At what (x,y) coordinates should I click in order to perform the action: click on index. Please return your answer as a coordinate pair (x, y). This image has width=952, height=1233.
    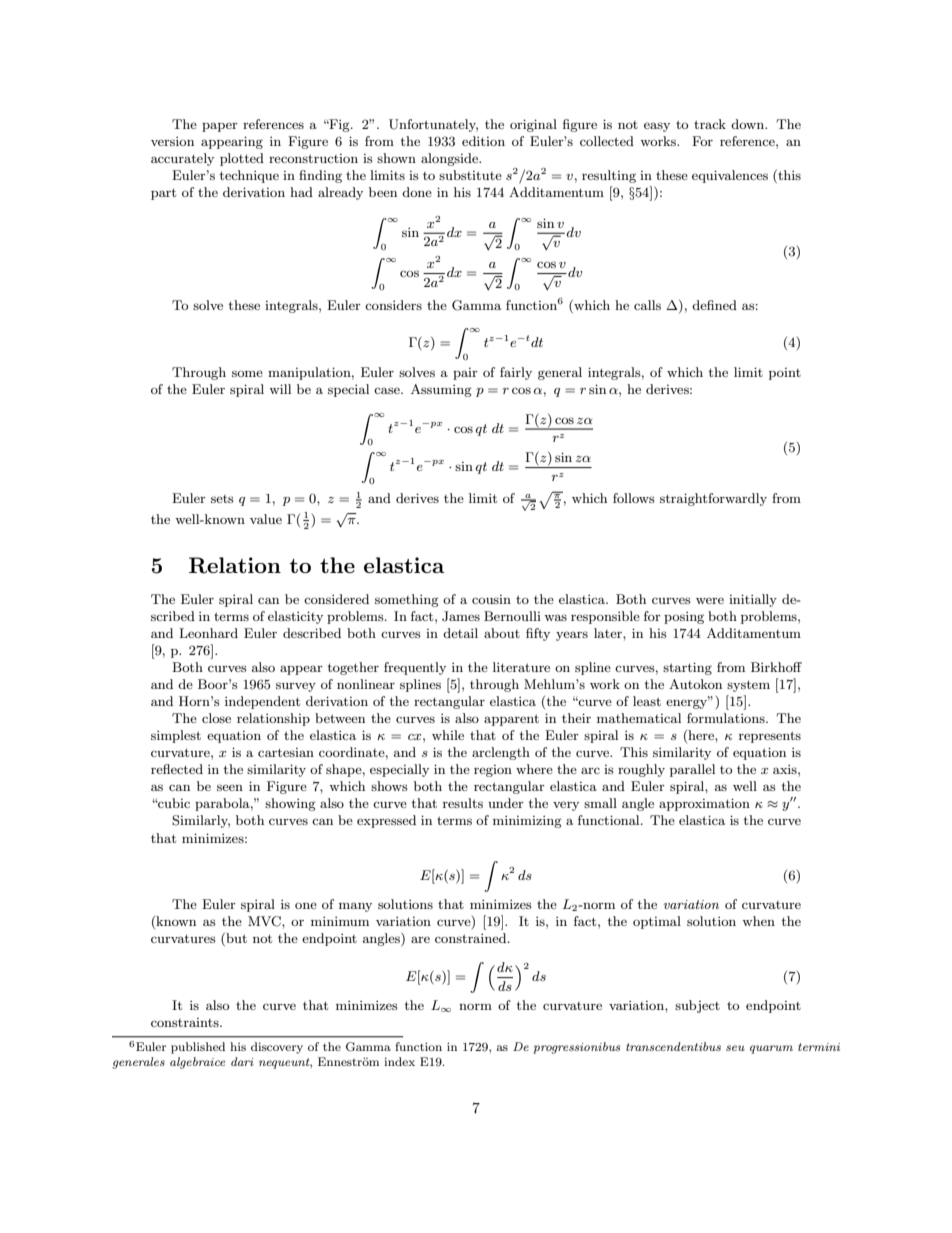
    Looking at the image, I should click on (399, 1061).
